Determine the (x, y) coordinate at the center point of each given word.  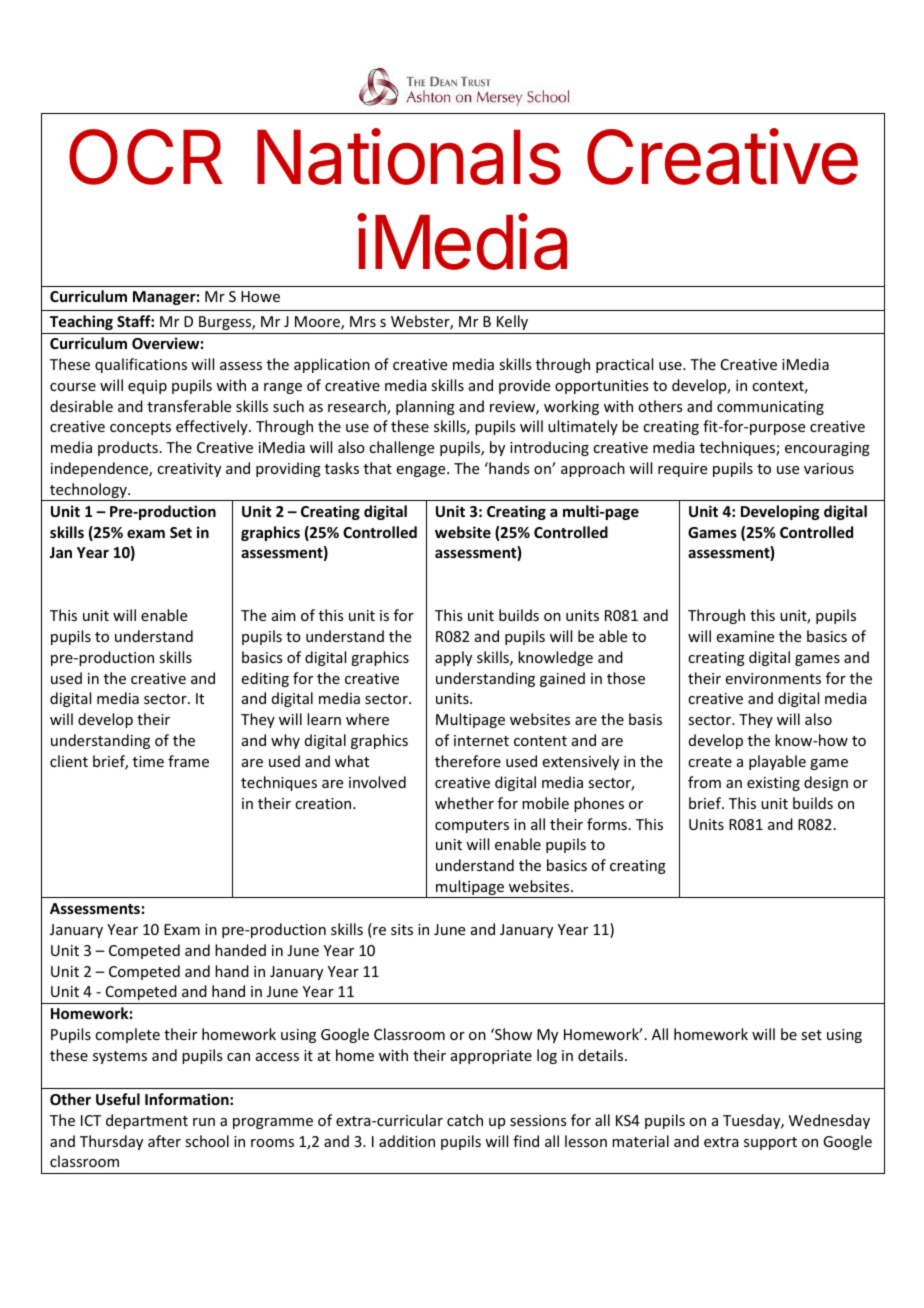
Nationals (409, 156)
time (148, 761)
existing (773, 784)
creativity (189, 470)
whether (464, 803)
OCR (146, 157)
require (682, 470)
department (147, 1121)
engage (422, 471)
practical (624, 365)
